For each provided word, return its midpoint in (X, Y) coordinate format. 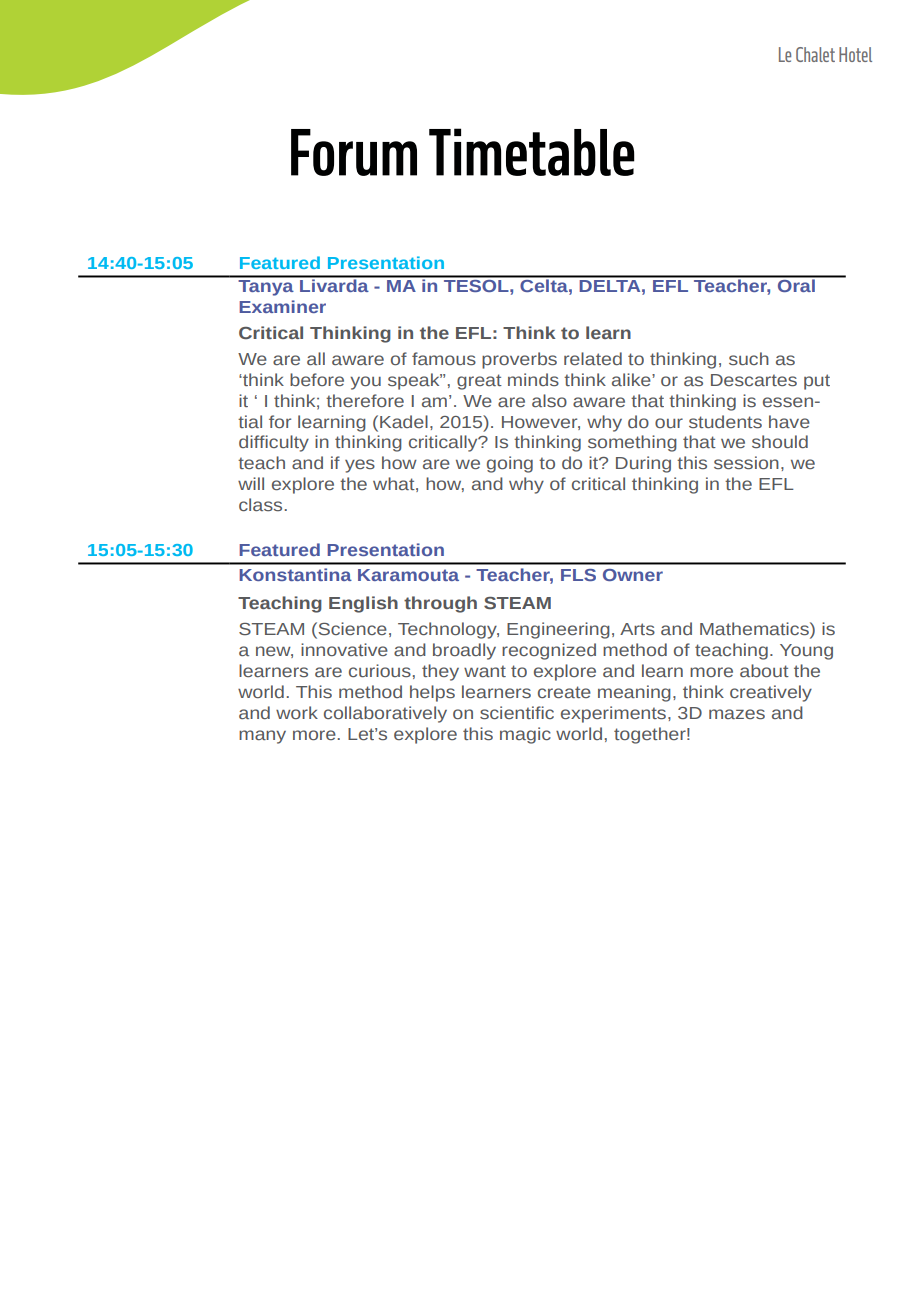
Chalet (815, 54)
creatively (771, 693)
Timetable (532, 152)
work (297, 712)
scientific (517, 712)
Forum (354, 152)
